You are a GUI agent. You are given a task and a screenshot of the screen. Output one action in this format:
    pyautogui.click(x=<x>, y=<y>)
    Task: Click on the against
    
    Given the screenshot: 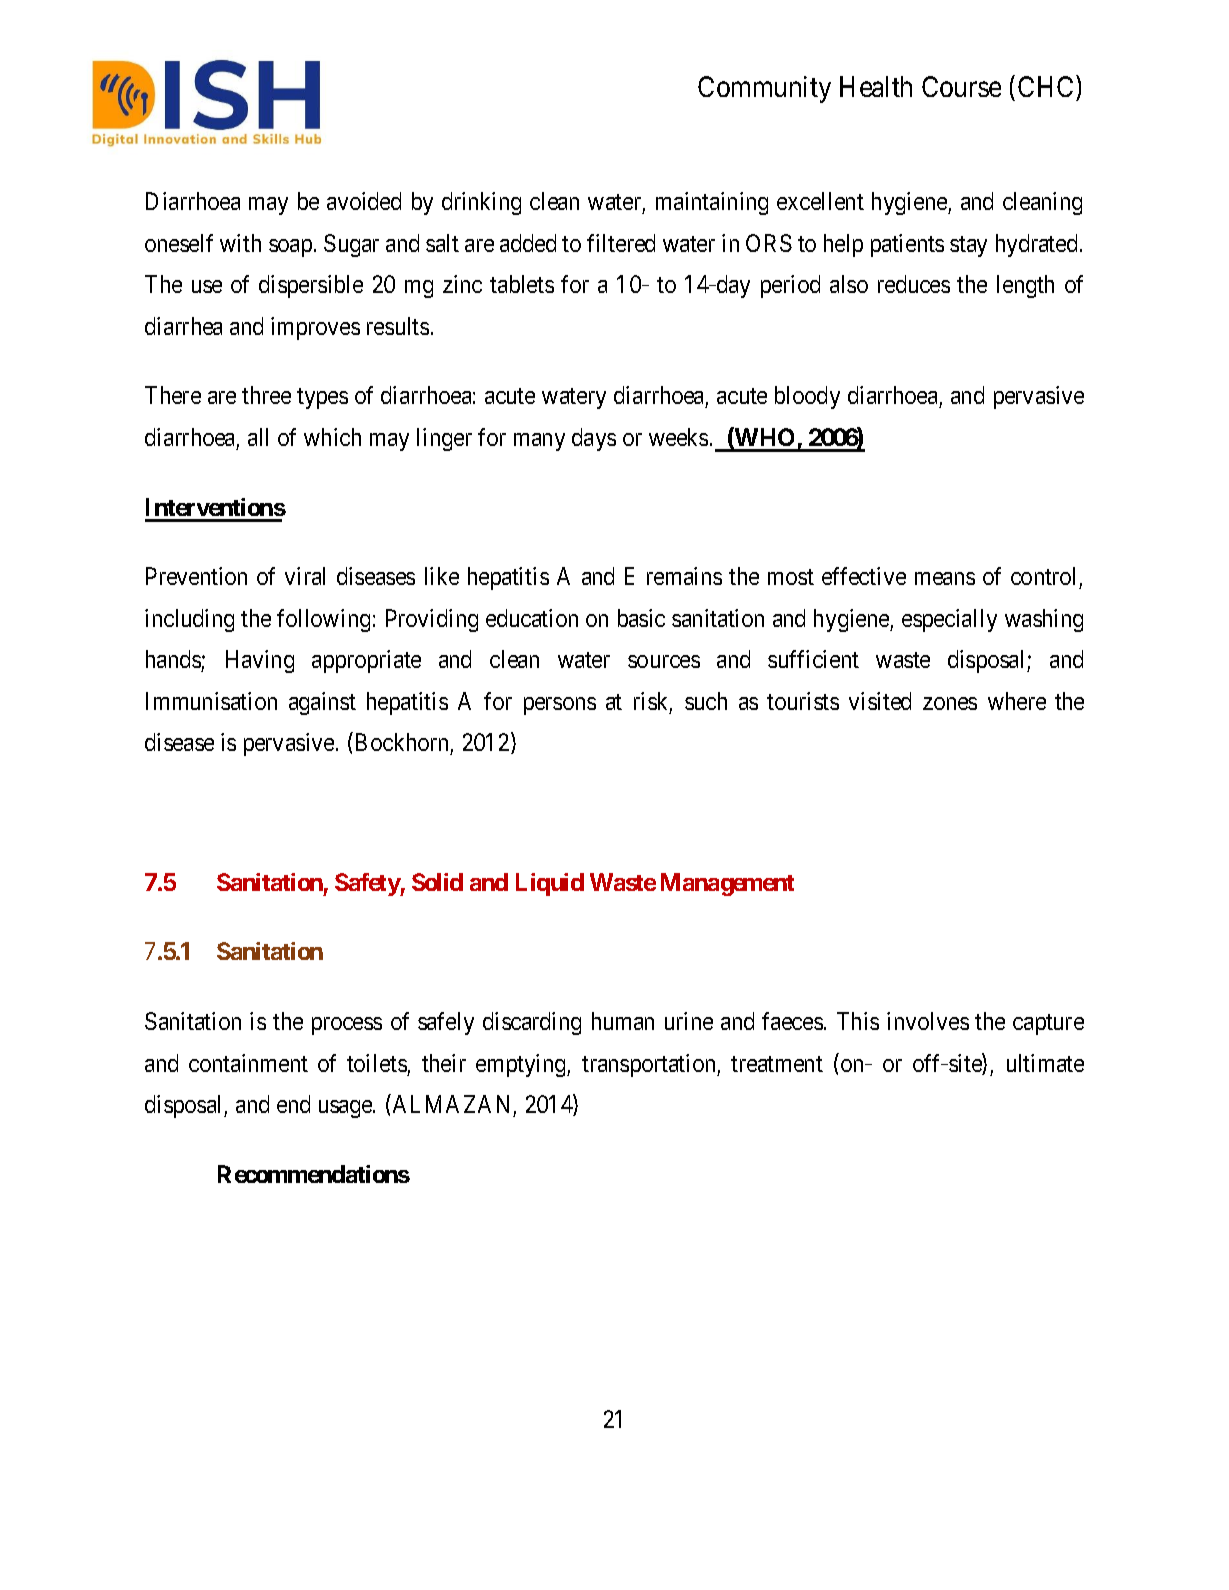 What is the action you would take?
    pyautogui.click(x=322, y=703)
